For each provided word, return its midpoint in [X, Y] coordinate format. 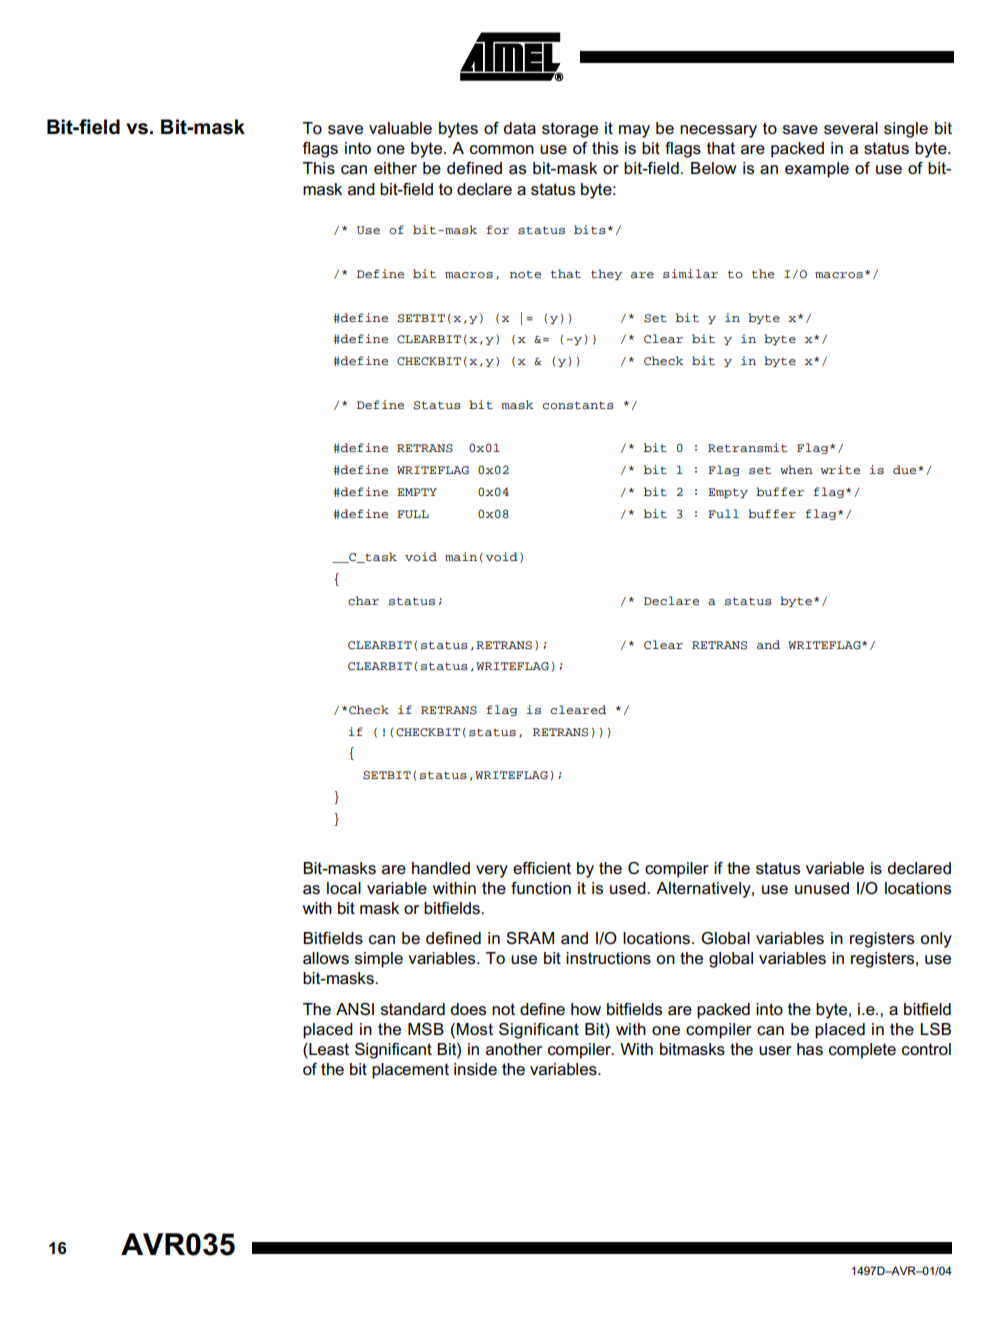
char [363, 600]
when [796, 469]
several [851, 128]
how [586, 1009]
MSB [426, 1029]
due [906, 469]
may [634, 131]
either [395, 168]
